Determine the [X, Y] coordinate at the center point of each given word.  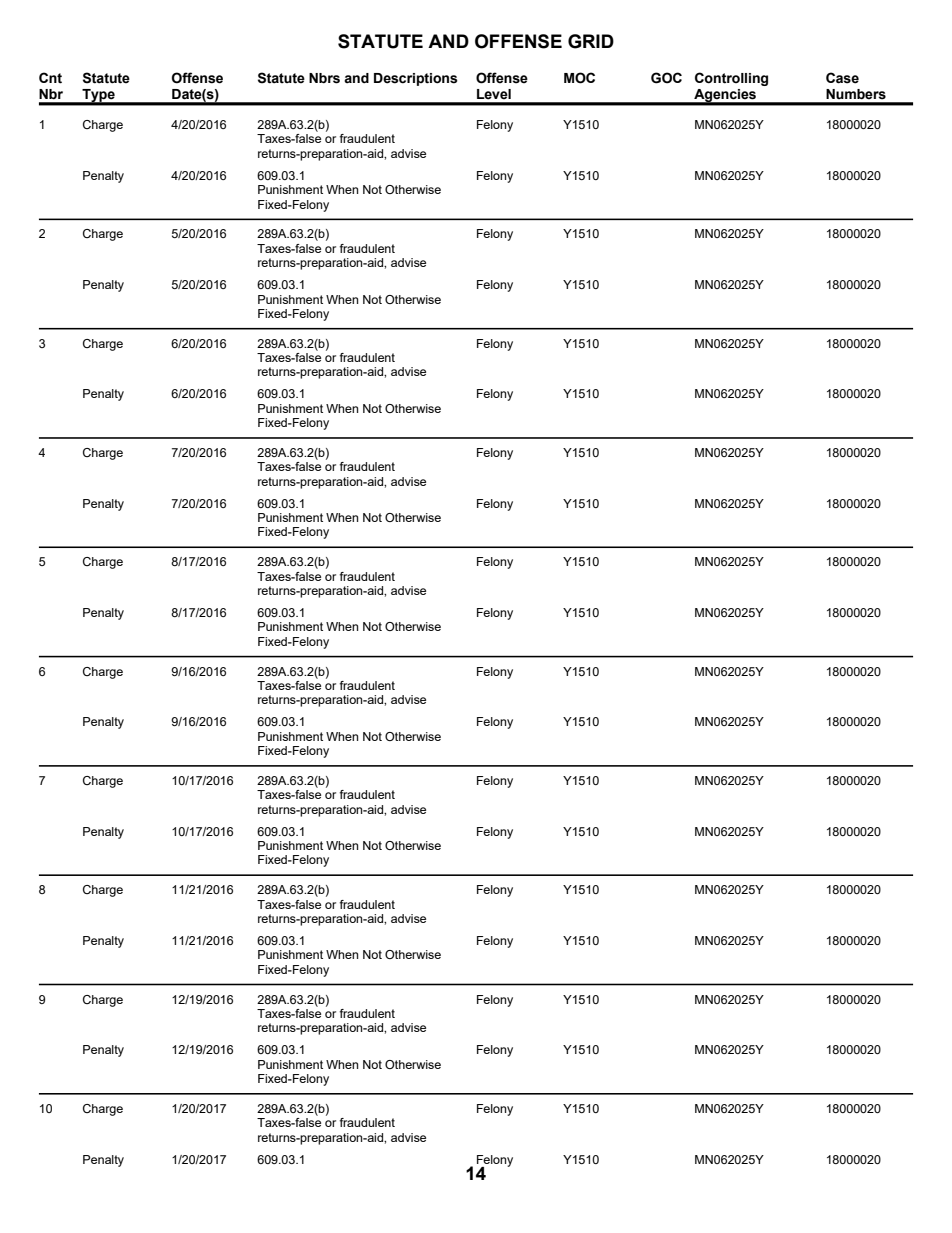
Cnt [50, 78]
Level [494, 94]
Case [842, 78]
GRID [591, 41]
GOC [666, 78]
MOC [579, 78]
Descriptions [416, 79]
